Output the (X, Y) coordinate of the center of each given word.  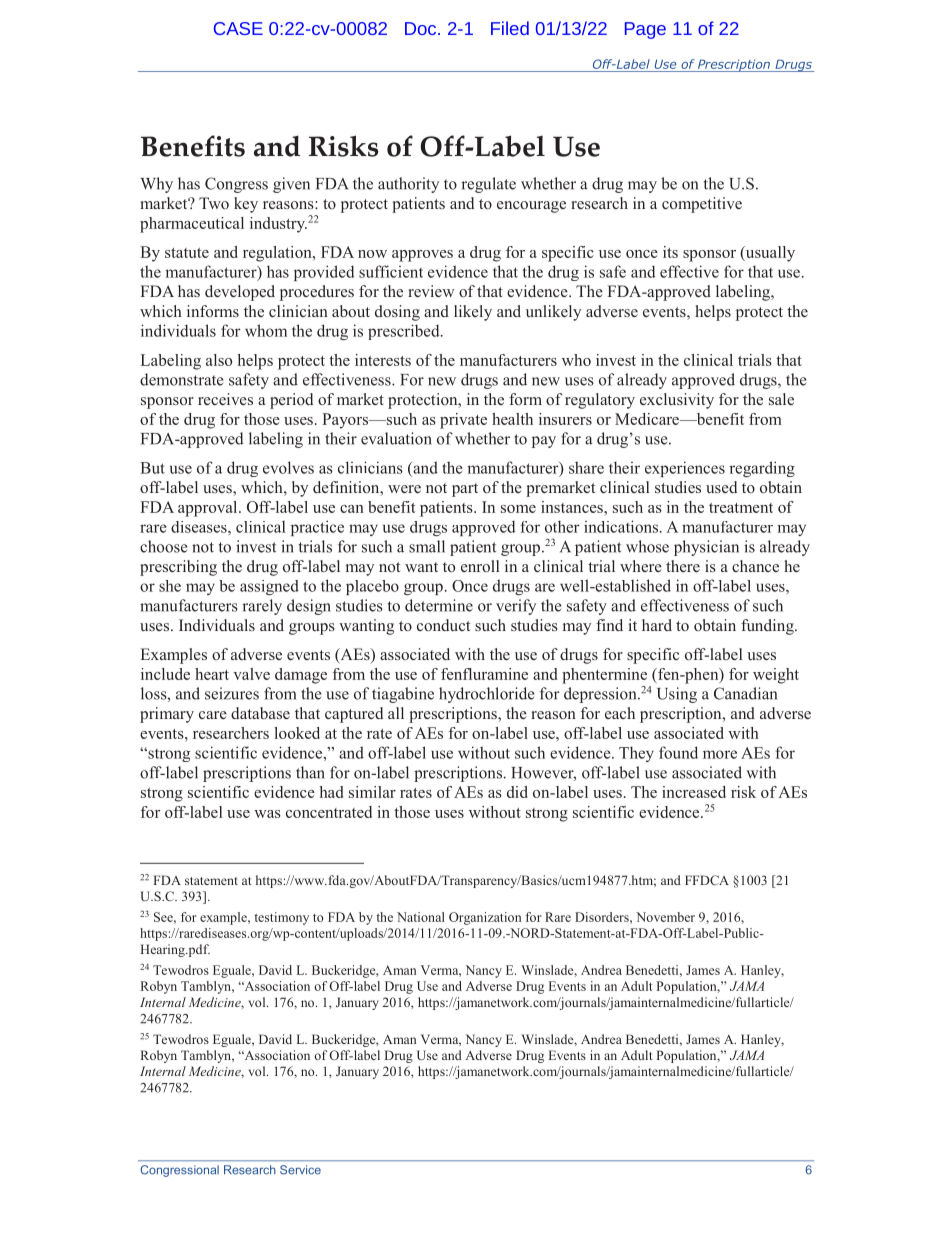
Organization (485, 918)
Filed (510, 28)
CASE (238, 28)
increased (694, 792)
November (665, 917)
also (219, 360)
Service (300, 1170)
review (431, 291)
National (421, 917)
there (683, 566)
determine (439, 605)
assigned (269, 587)
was (267, 814)
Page (645, 30)
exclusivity (677, 401)
